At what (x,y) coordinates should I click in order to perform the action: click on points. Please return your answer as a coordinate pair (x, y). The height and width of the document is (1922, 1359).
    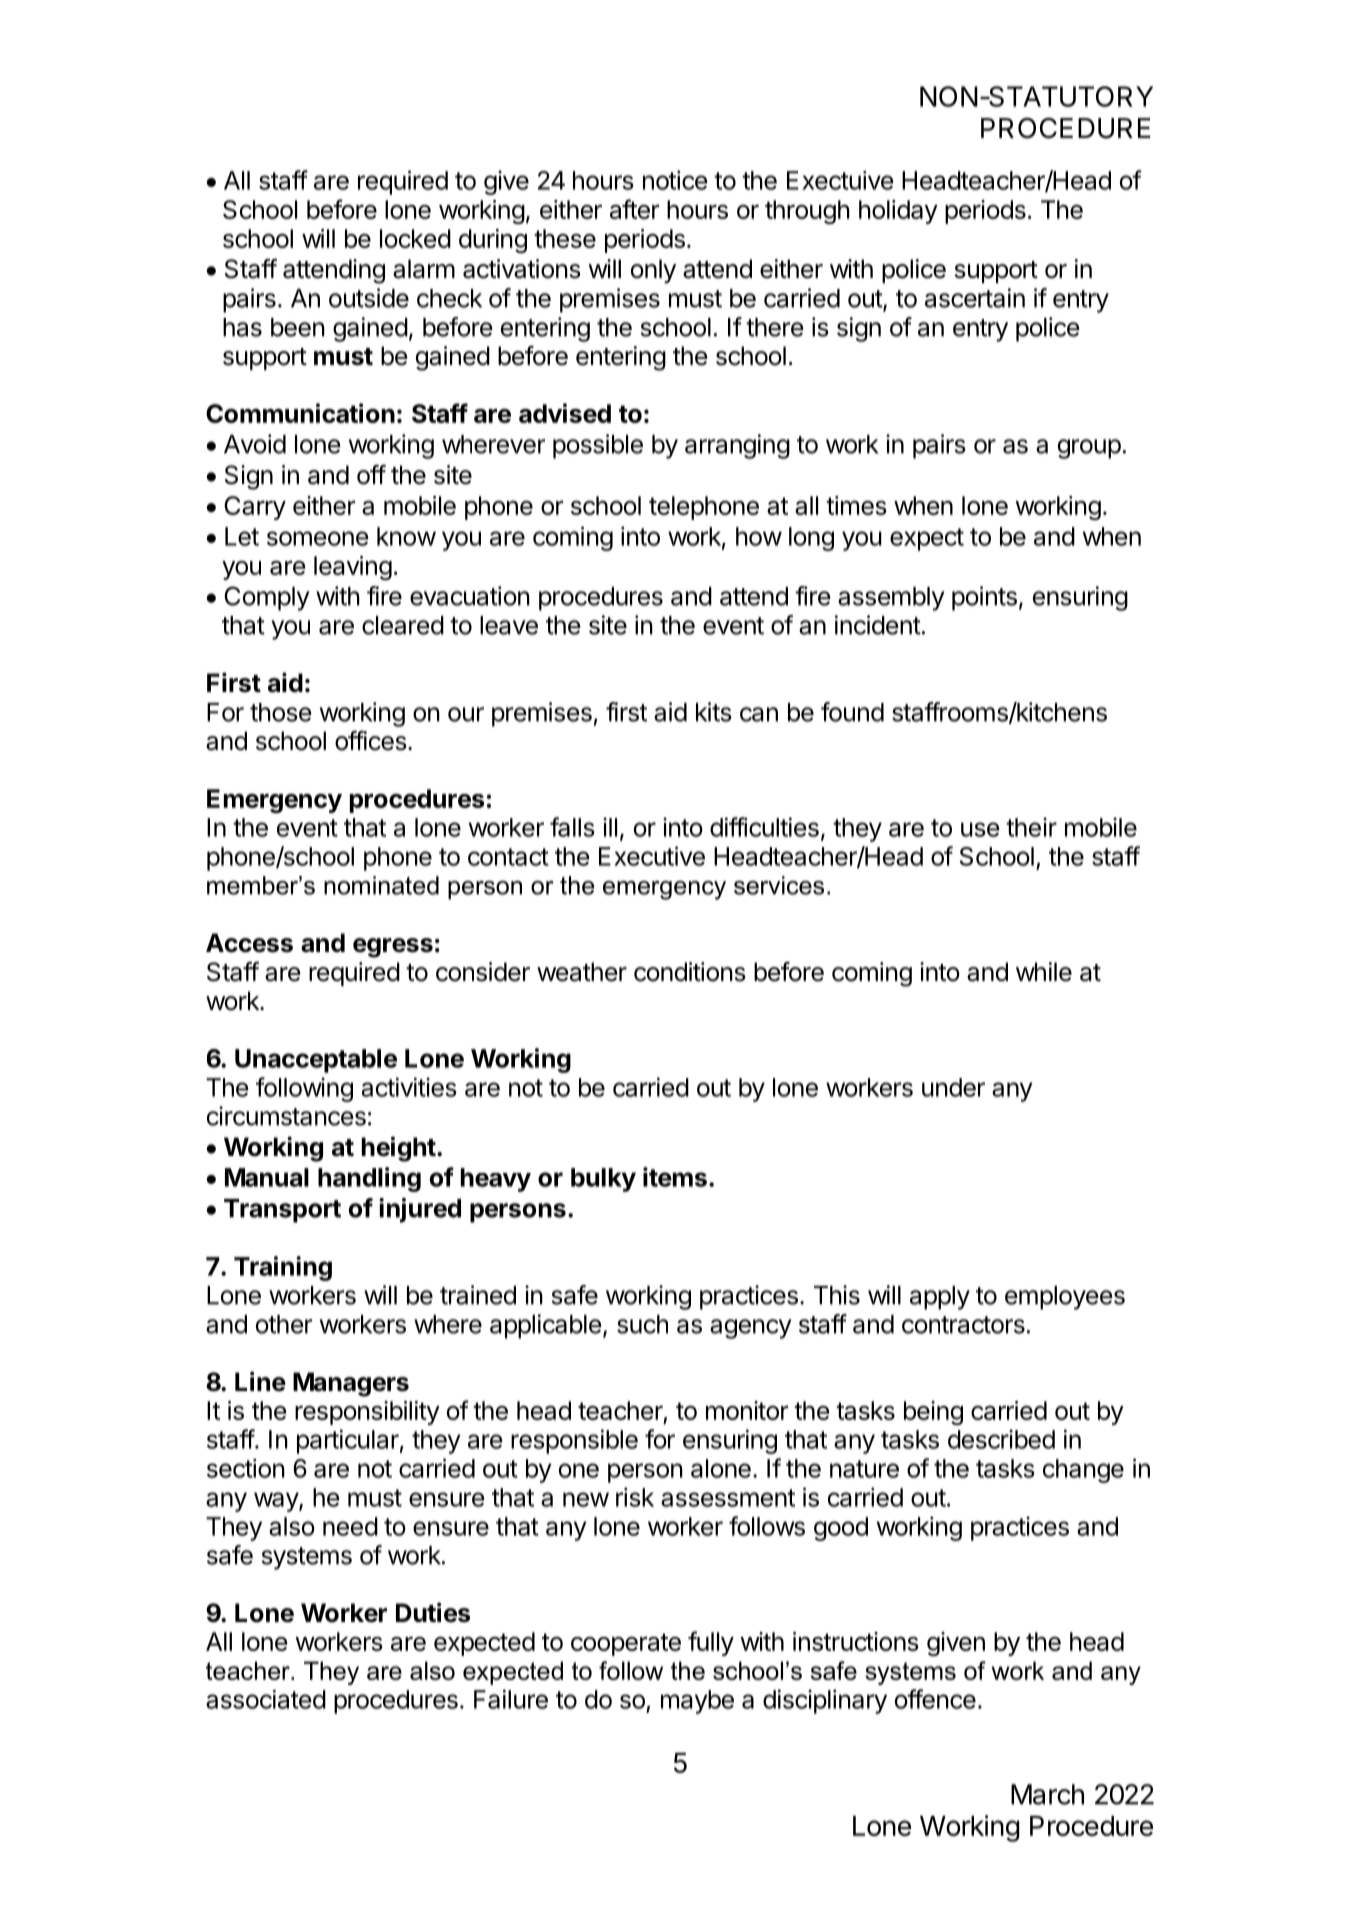
    Looking at the image, I should click on (984, 598).
